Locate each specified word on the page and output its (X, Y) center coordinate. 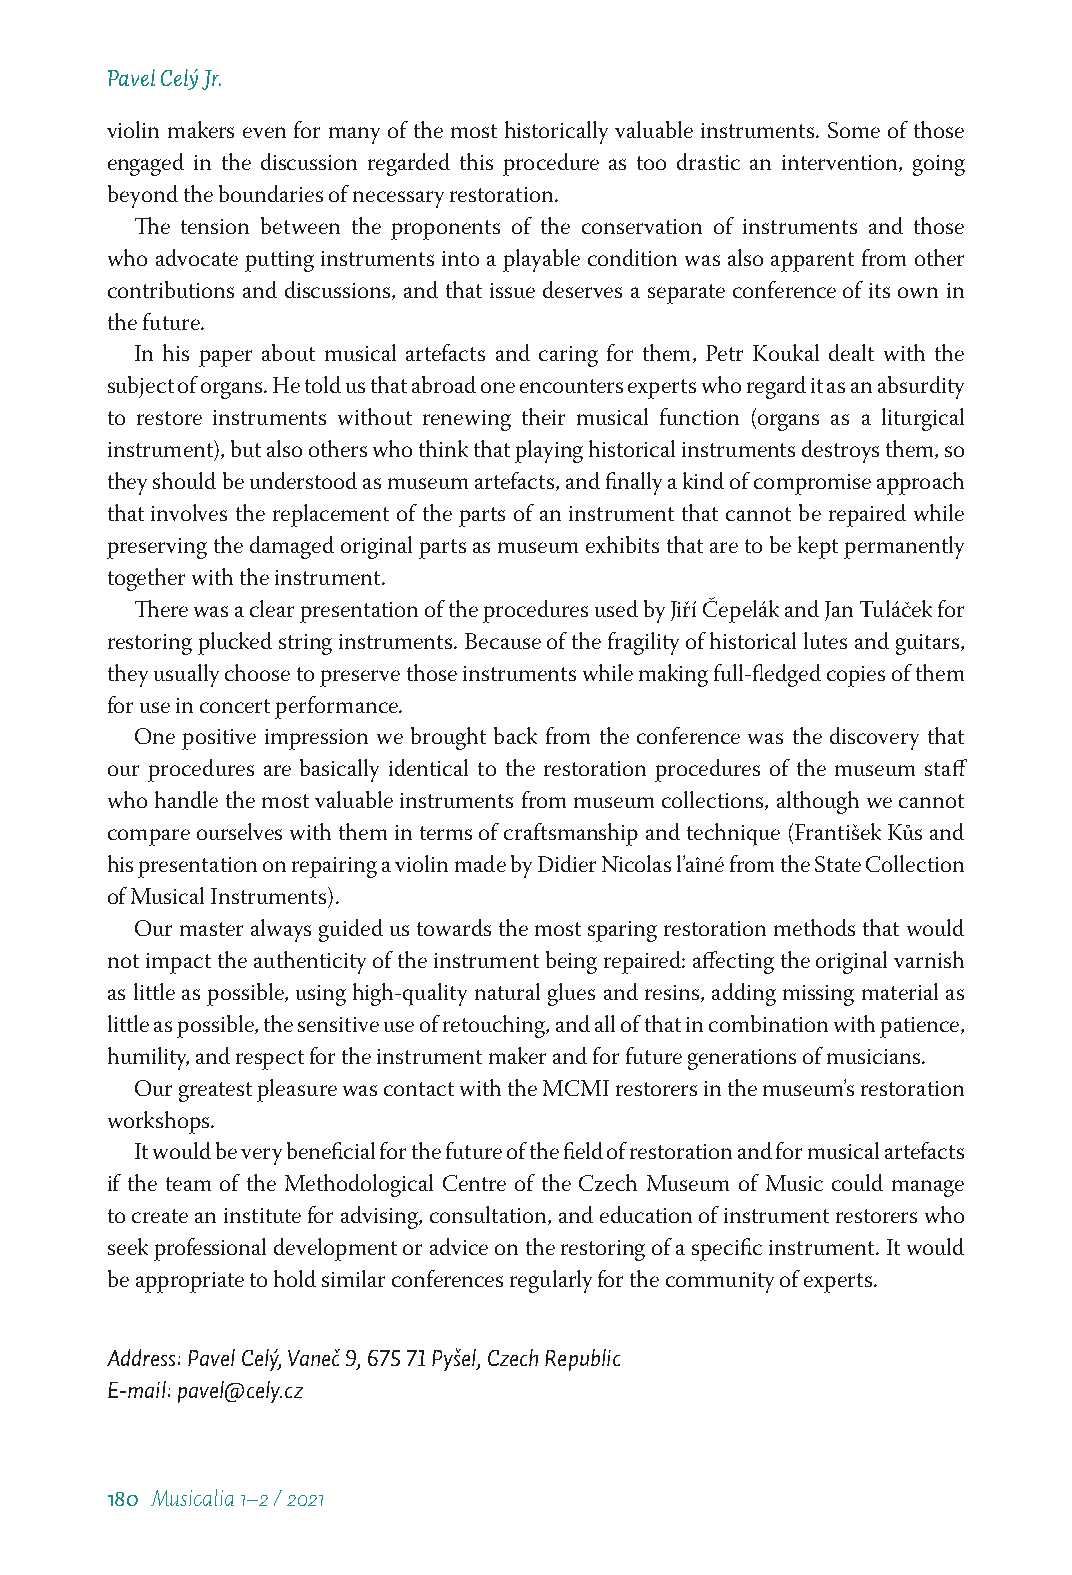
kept (818, 547)
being (571, 962)
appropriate (190, 1282)
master (211, 929)
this (476, 161)
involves (189, 512)
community (720, 1282)
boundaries (271, 193)
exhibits (622, 544)
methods (814, 927)
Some (854, 130)
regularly (551, 1281)
